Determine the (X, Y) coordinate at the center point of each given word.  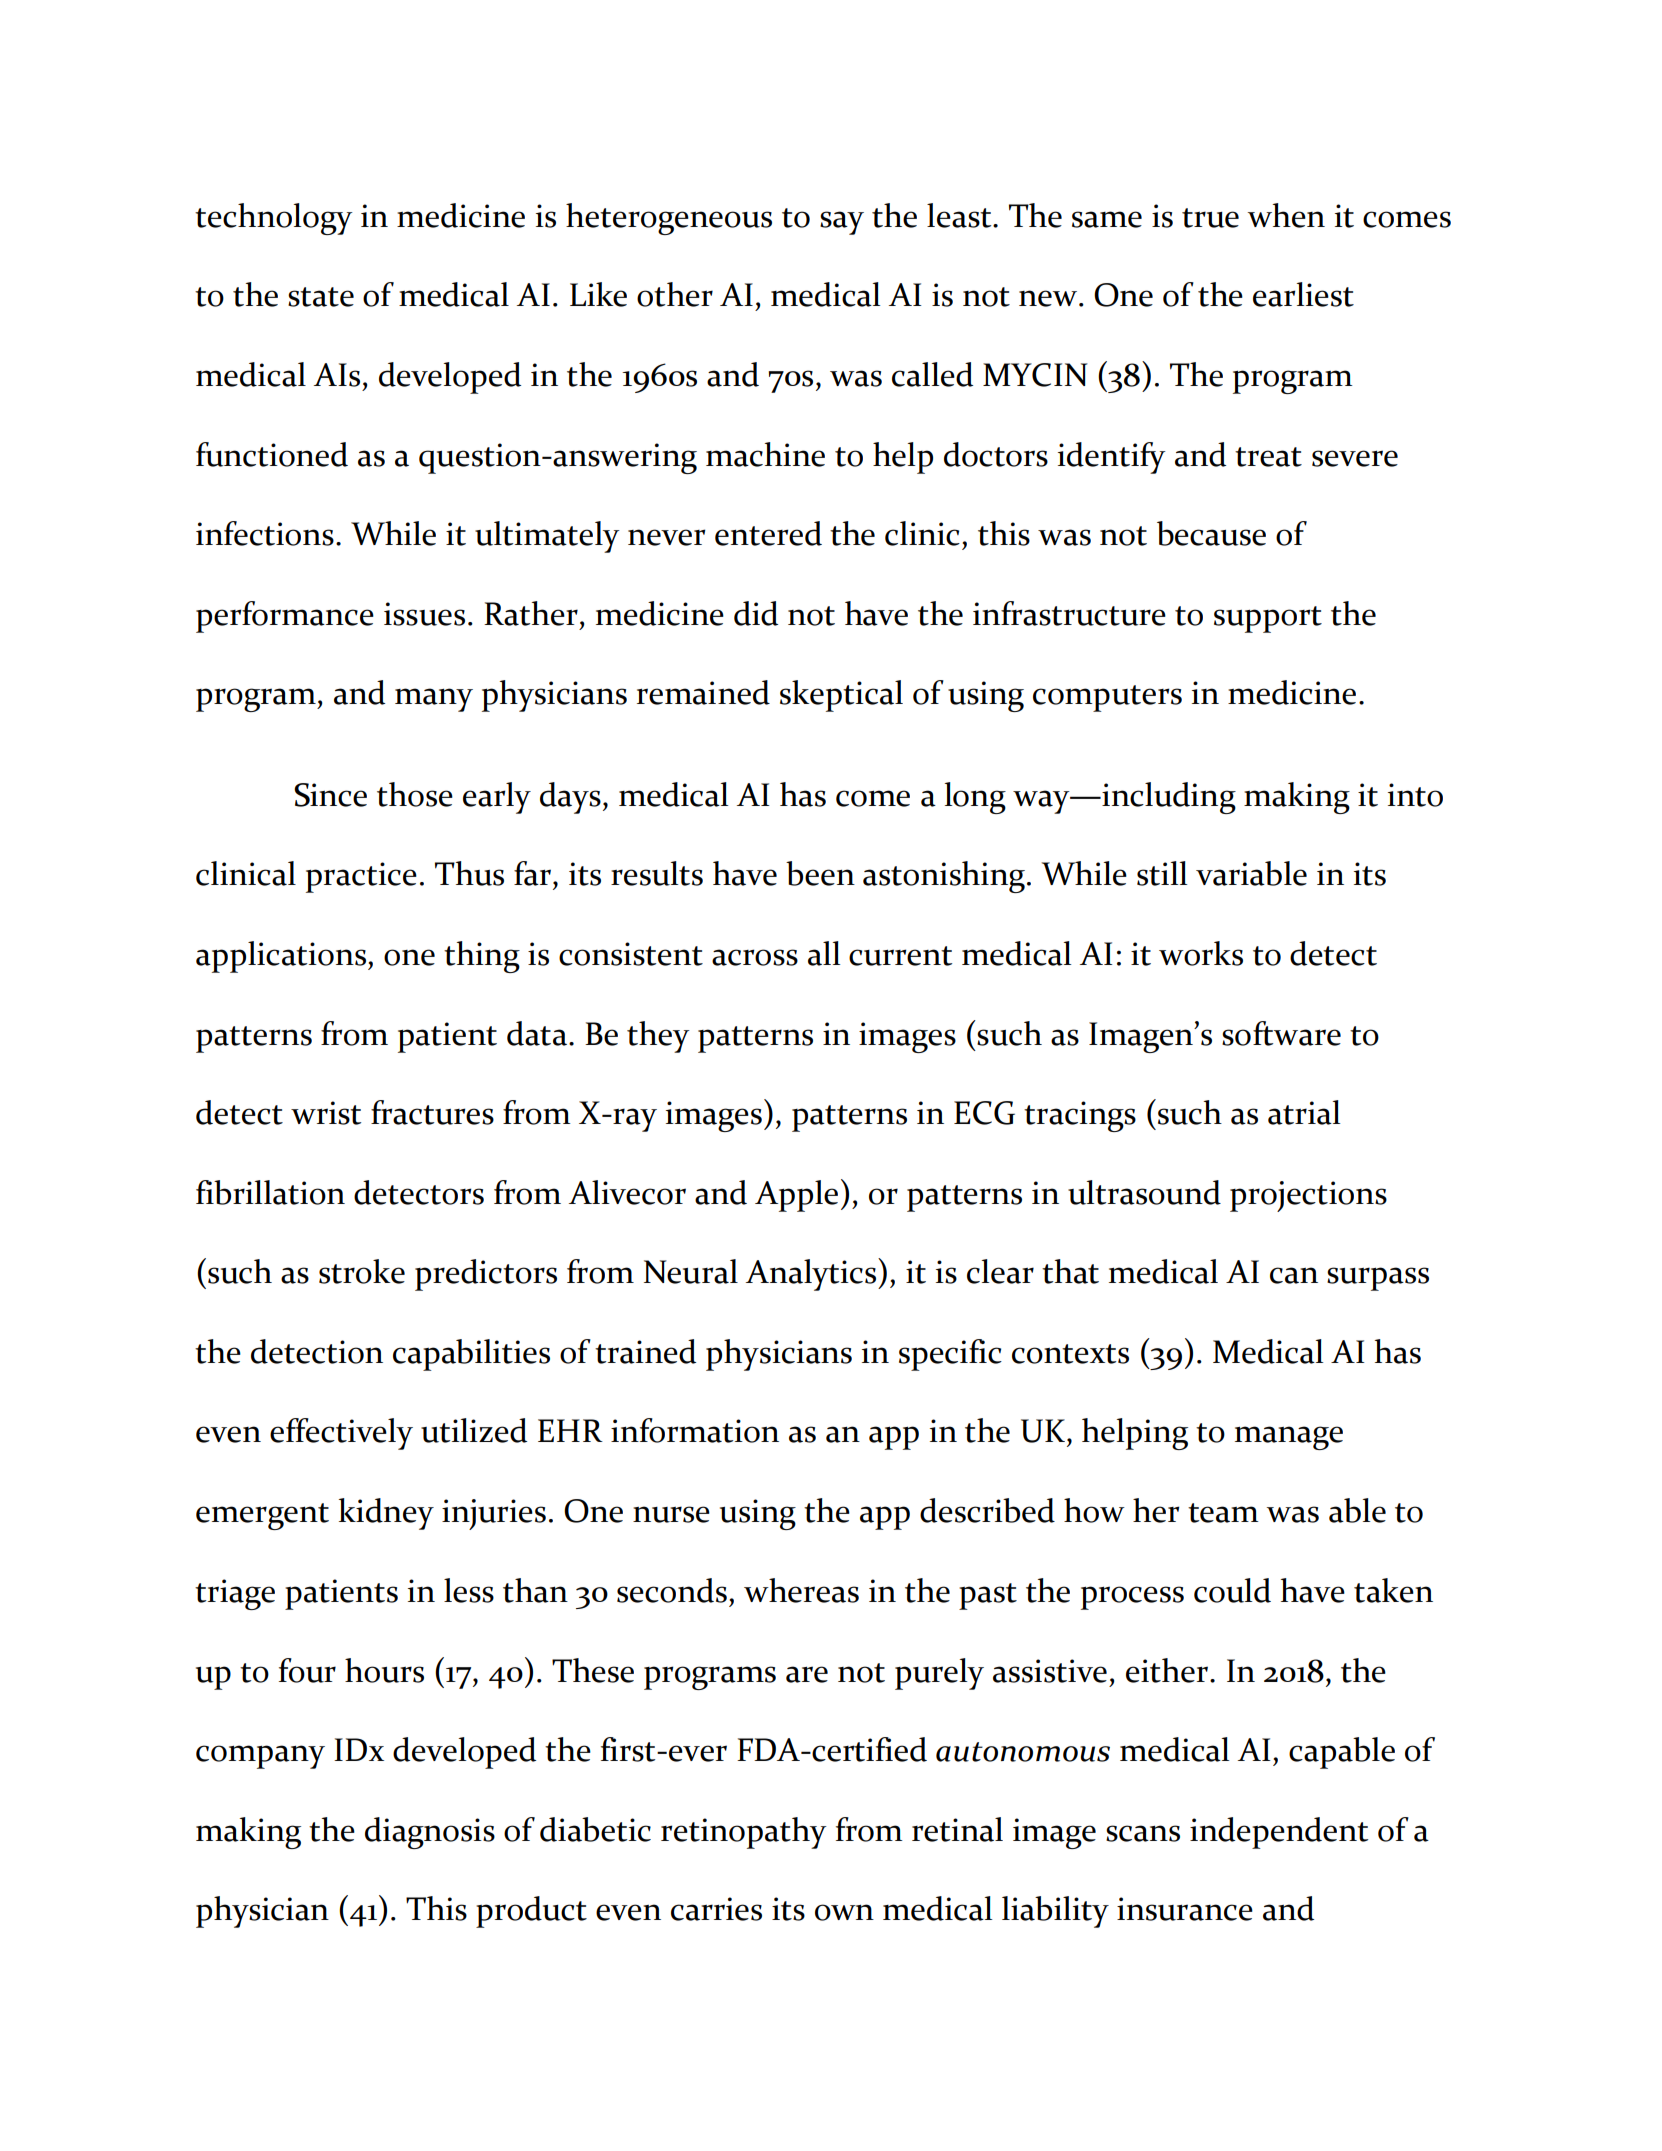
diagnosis (430, 1833)
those (415, 794)
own (844, 1912)
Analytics (812, 1274)
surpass (1378, 1279)
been (820, 873)
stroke (362, 1271)
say (842, 223)
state (321, 297)
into (1415, 795)
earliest (1303, 294)
